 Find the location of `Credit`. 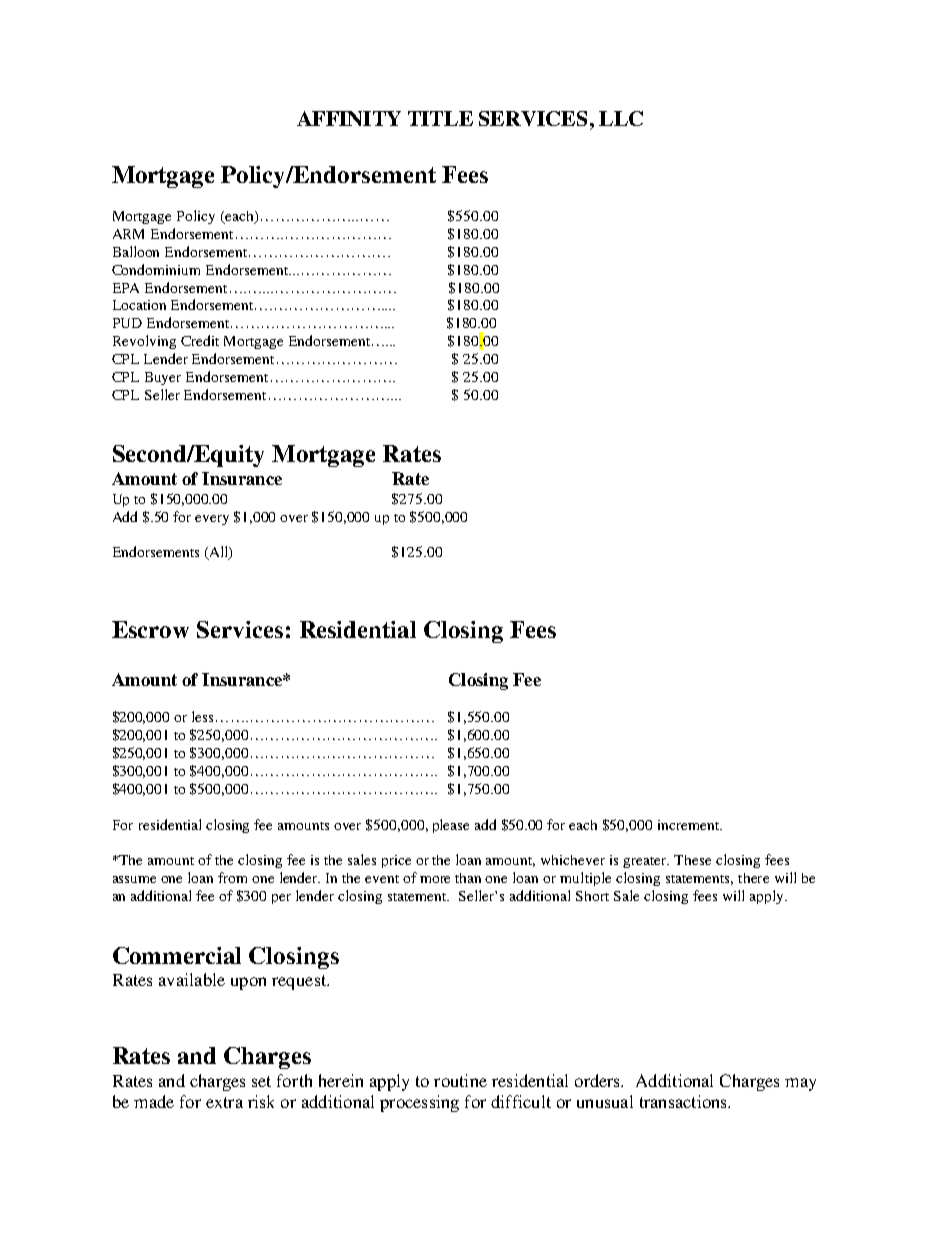

Credit is located at coordinates (200, 340).
